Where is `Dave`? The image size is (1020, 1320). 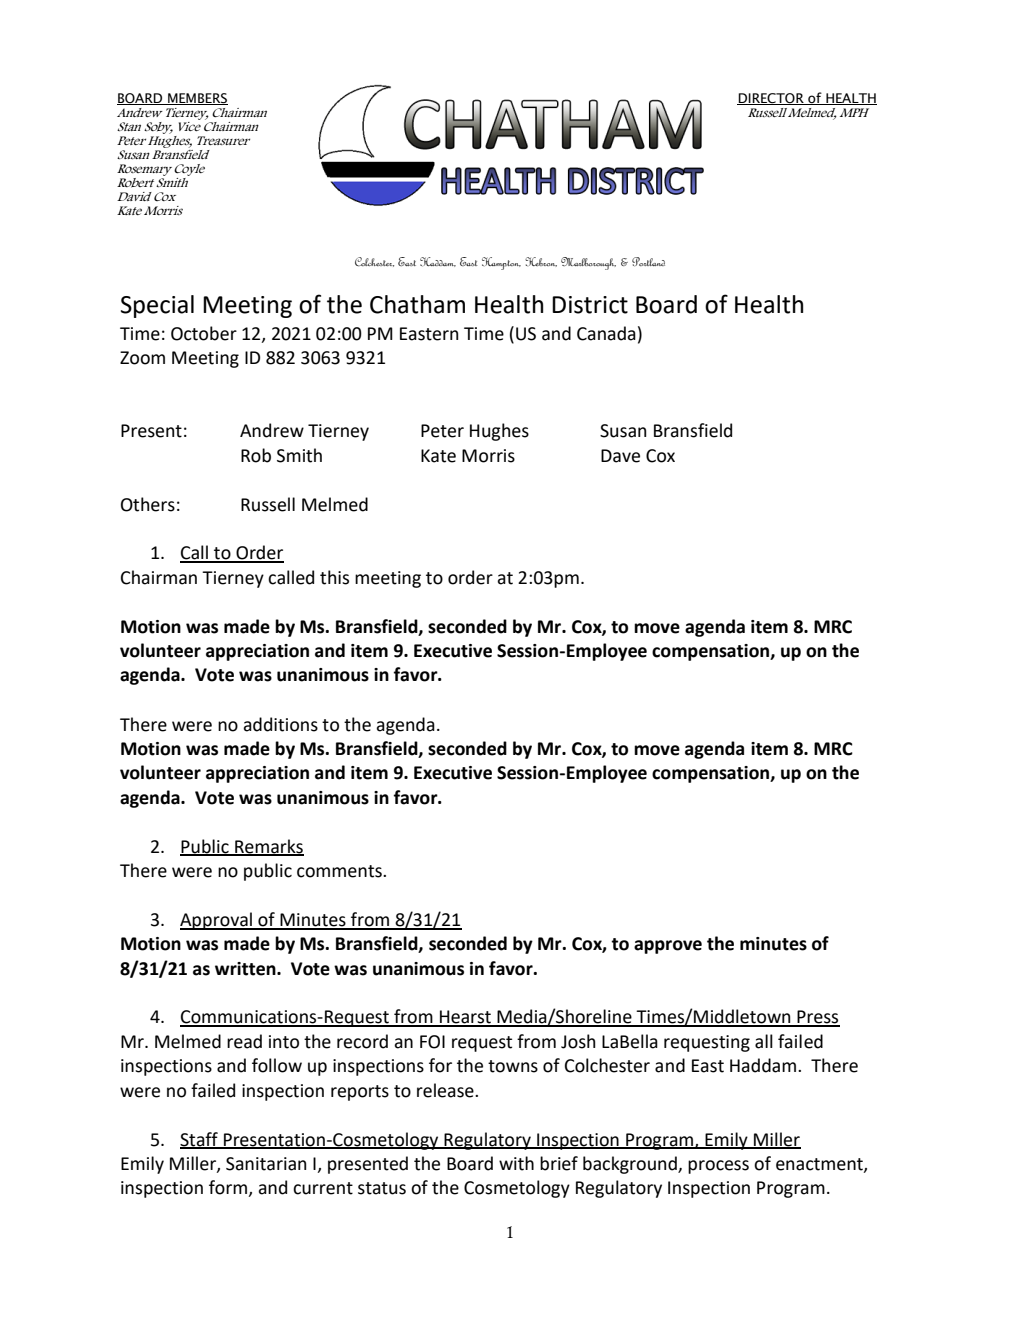
Dave is located at coordinates (620, 456).
